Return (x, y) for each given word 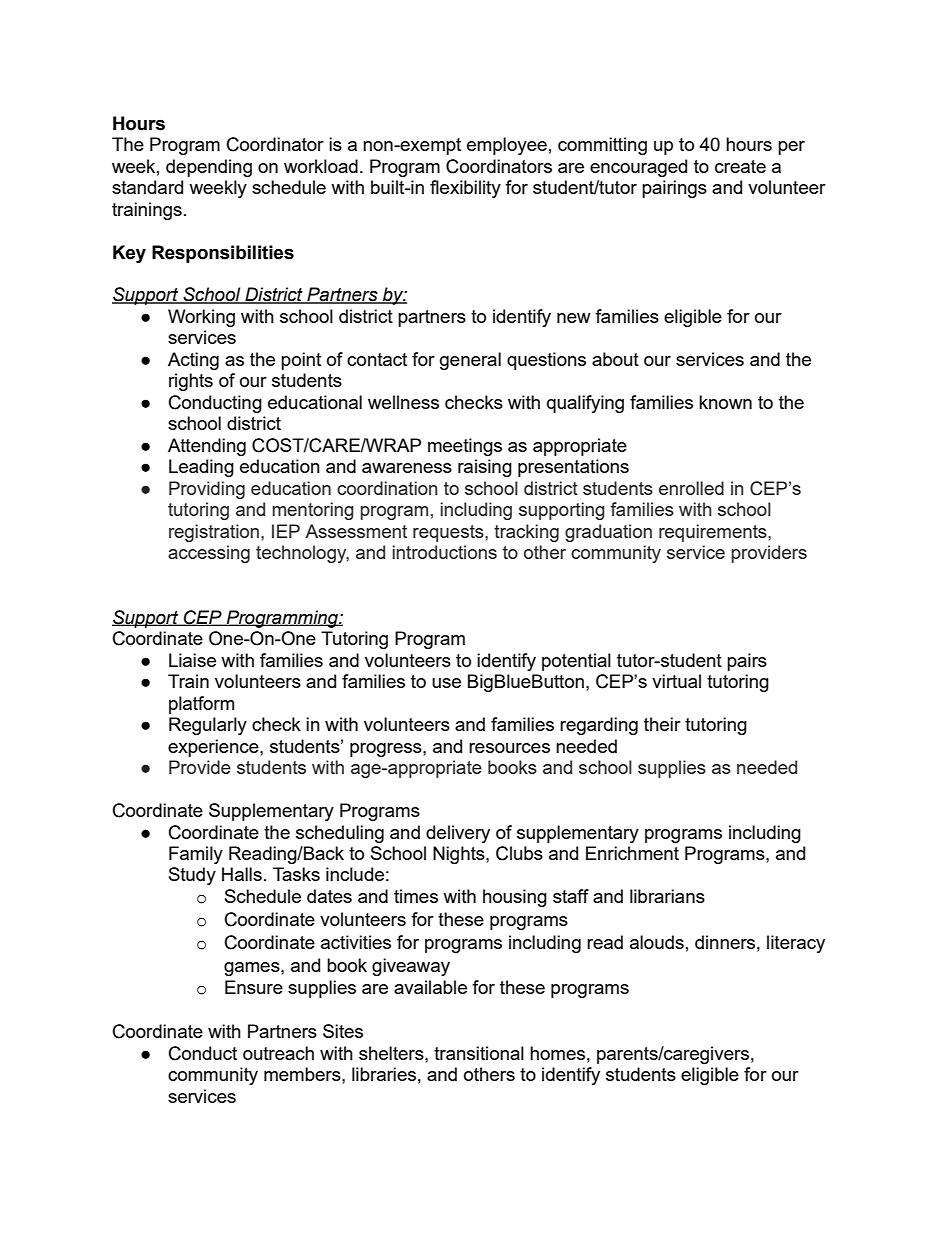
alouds (657, 942)
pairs (747, 662)
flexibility (465, 189)
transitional (479, 1053)
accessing (209, 554)
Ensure (254, 987)
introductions (445, 552)
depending (209, 168)
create (740, 166)
